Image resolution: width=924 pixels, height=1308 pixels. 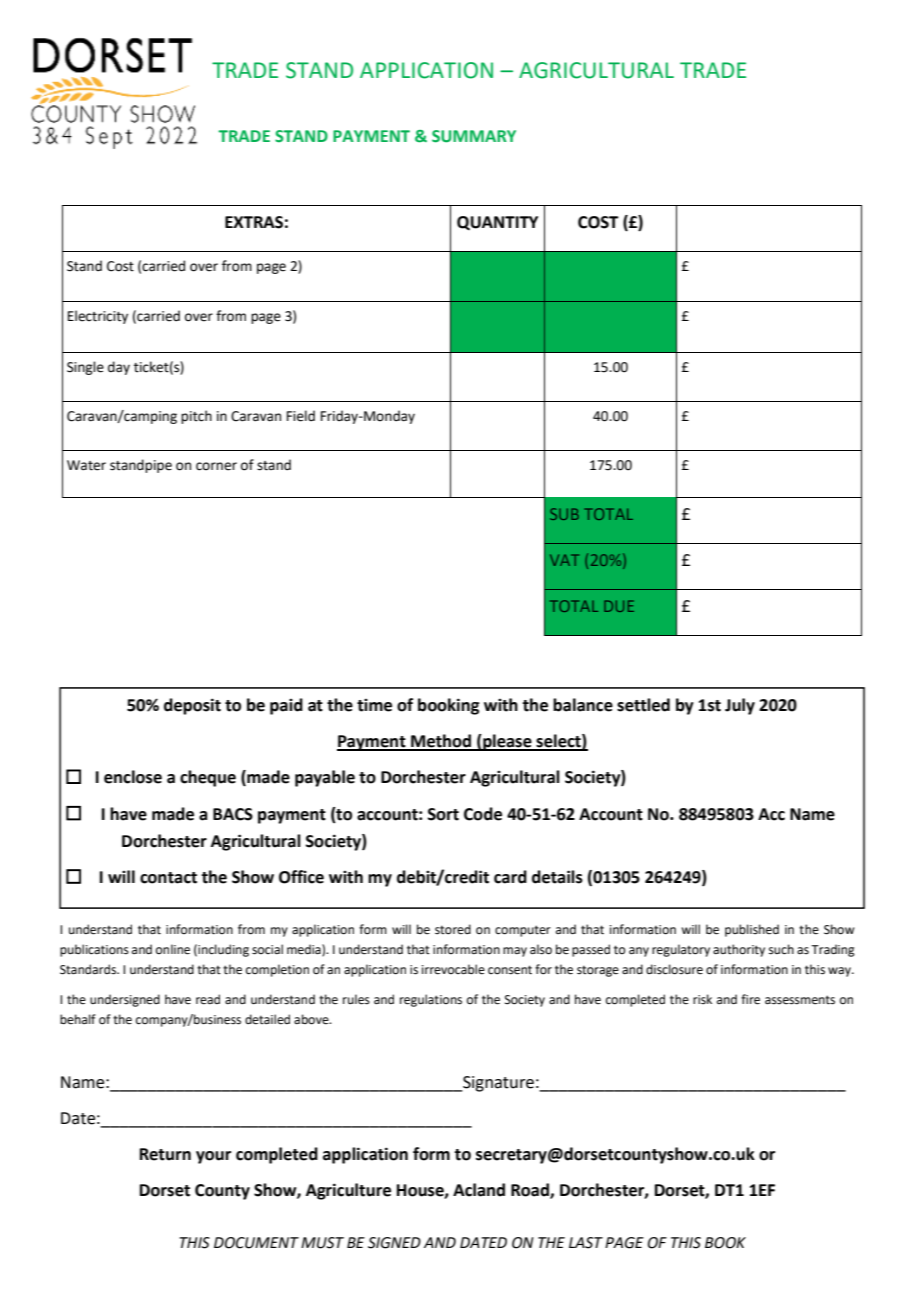 I want to click on Road, so click(x=531, y=1191).
